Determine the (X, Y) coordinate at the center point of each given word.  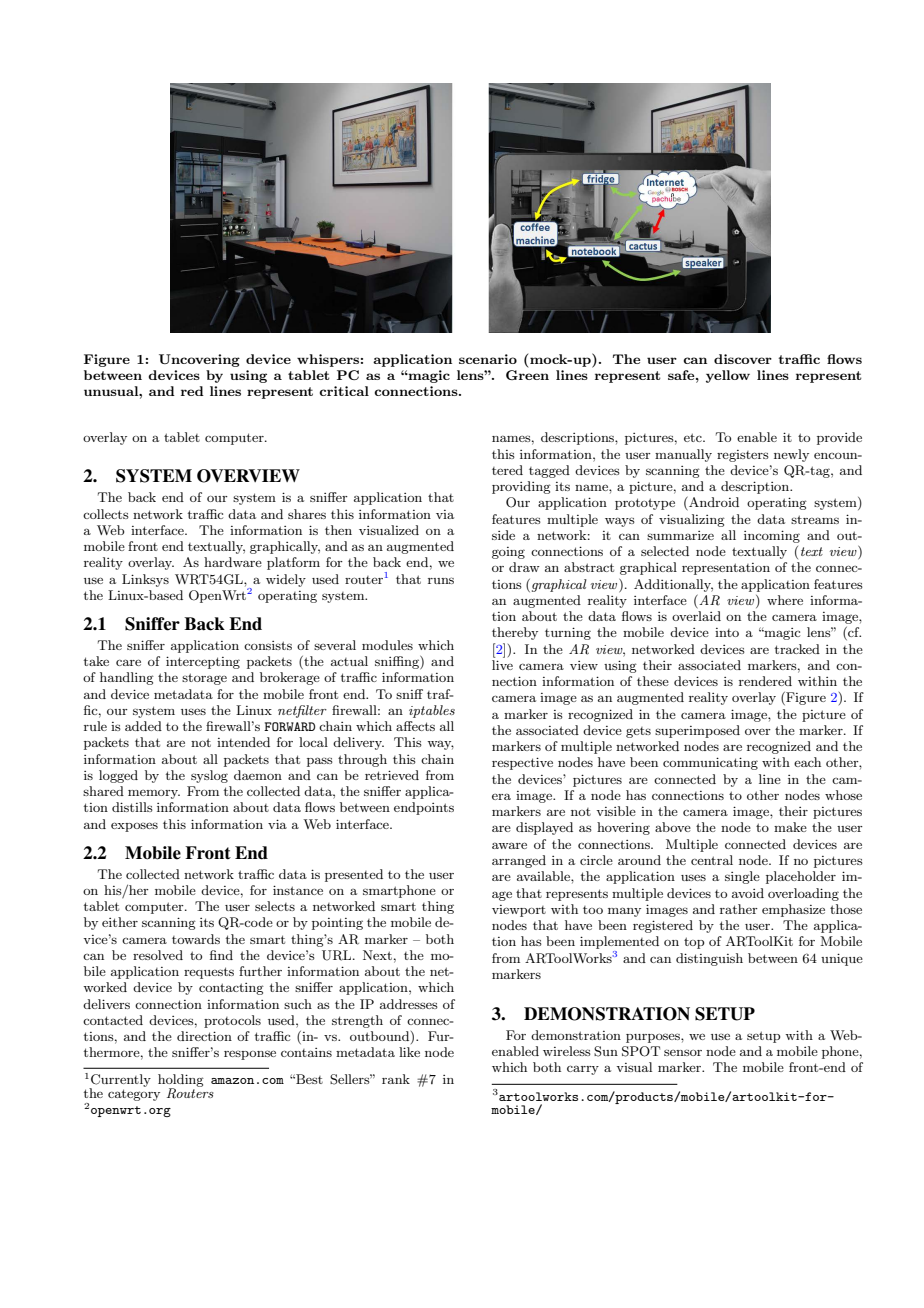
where (785, 600)
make (790, 827)
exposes (134, 827)
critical (344, 391)
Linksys (145, 580)
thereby (515, 633)
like (409, 1052)
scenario (488, 359)
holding (181, 1082)
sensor (683, 1052)
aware (509, 845)
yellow (728, 376)
